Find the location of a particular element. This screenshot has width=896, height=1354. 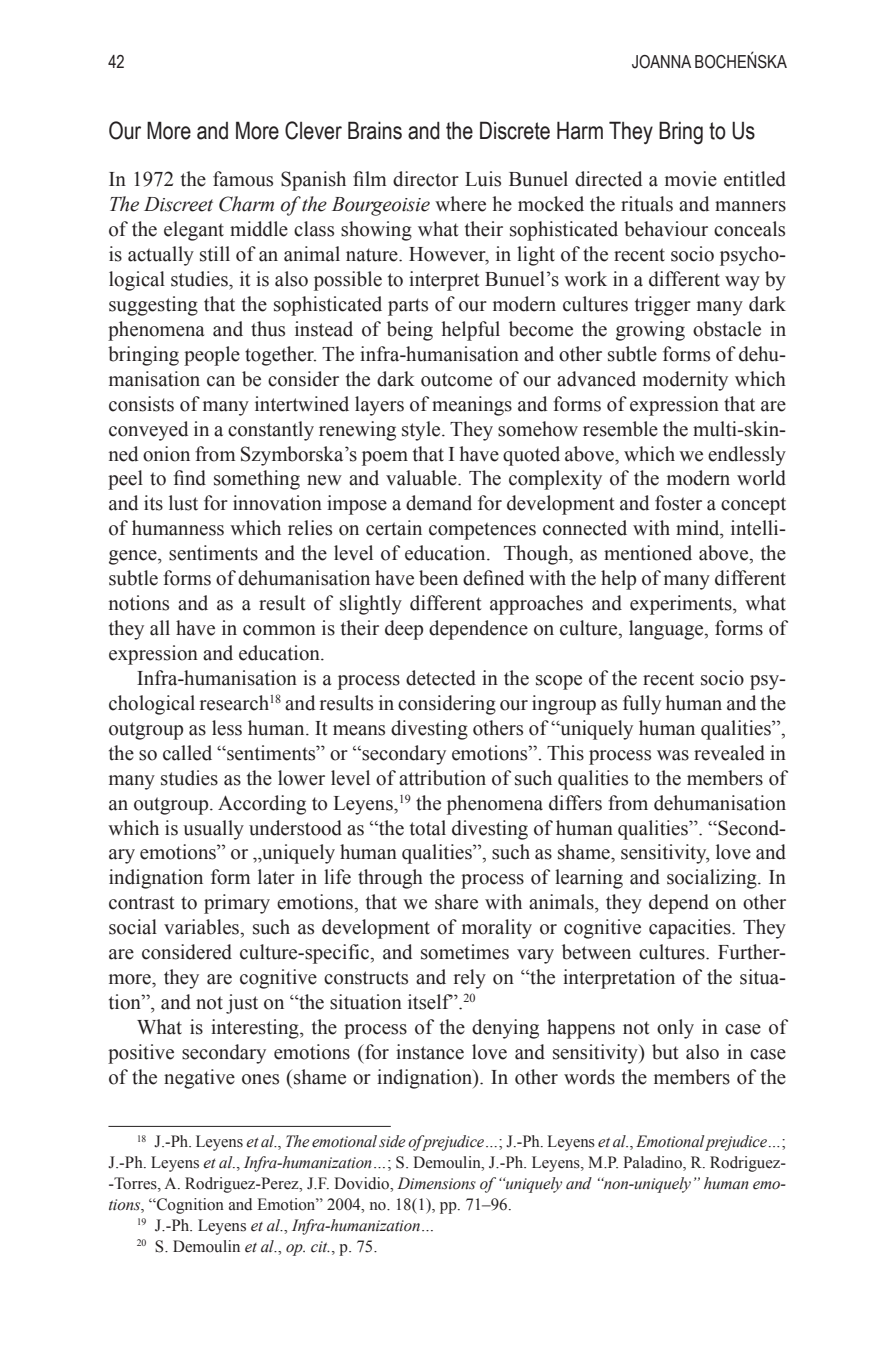

famous is located at coordinates (243, 179).
